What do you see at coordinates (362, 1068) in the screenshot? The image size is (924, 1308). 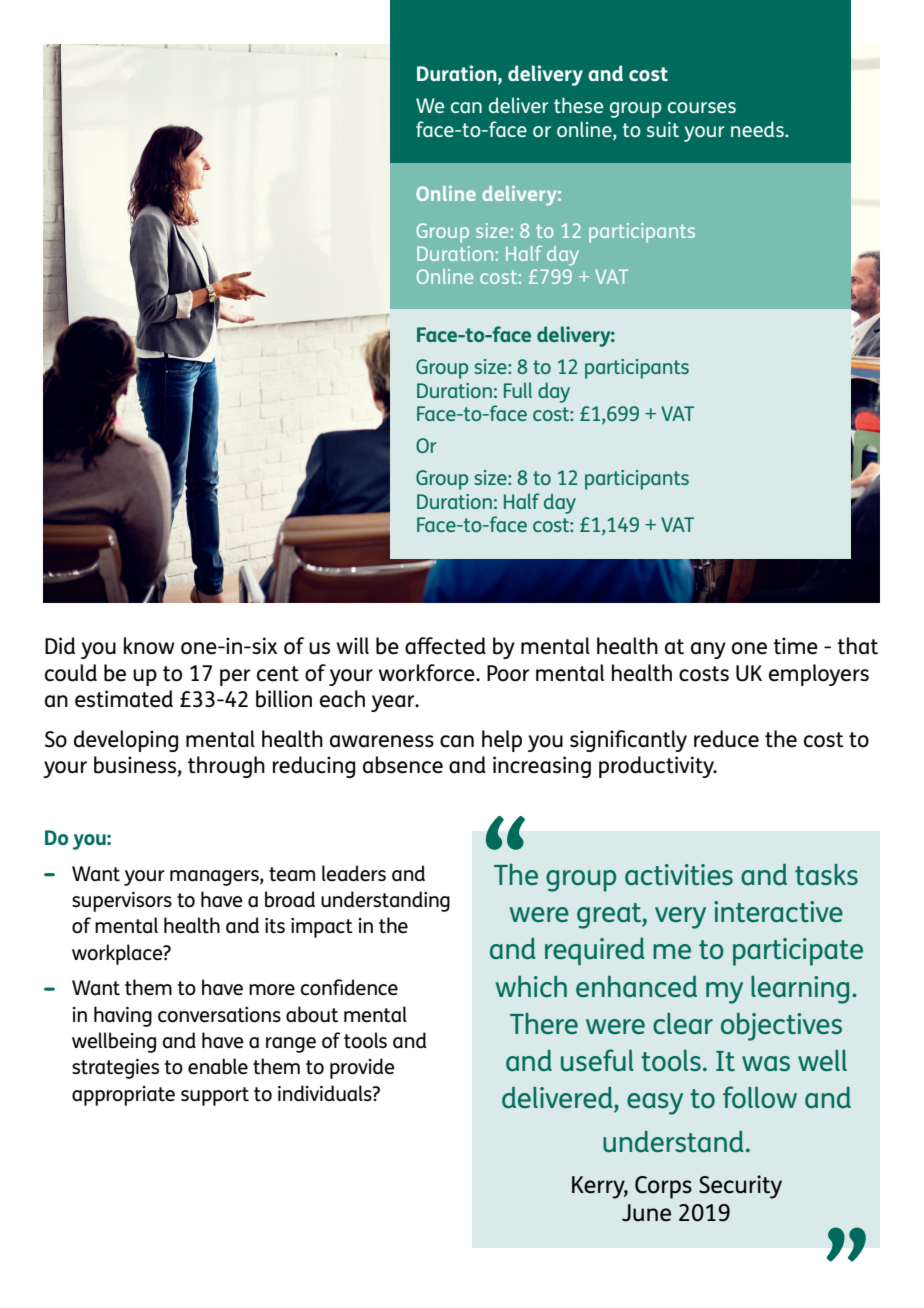 I see `provide` at bounding box center [362, 1068].
